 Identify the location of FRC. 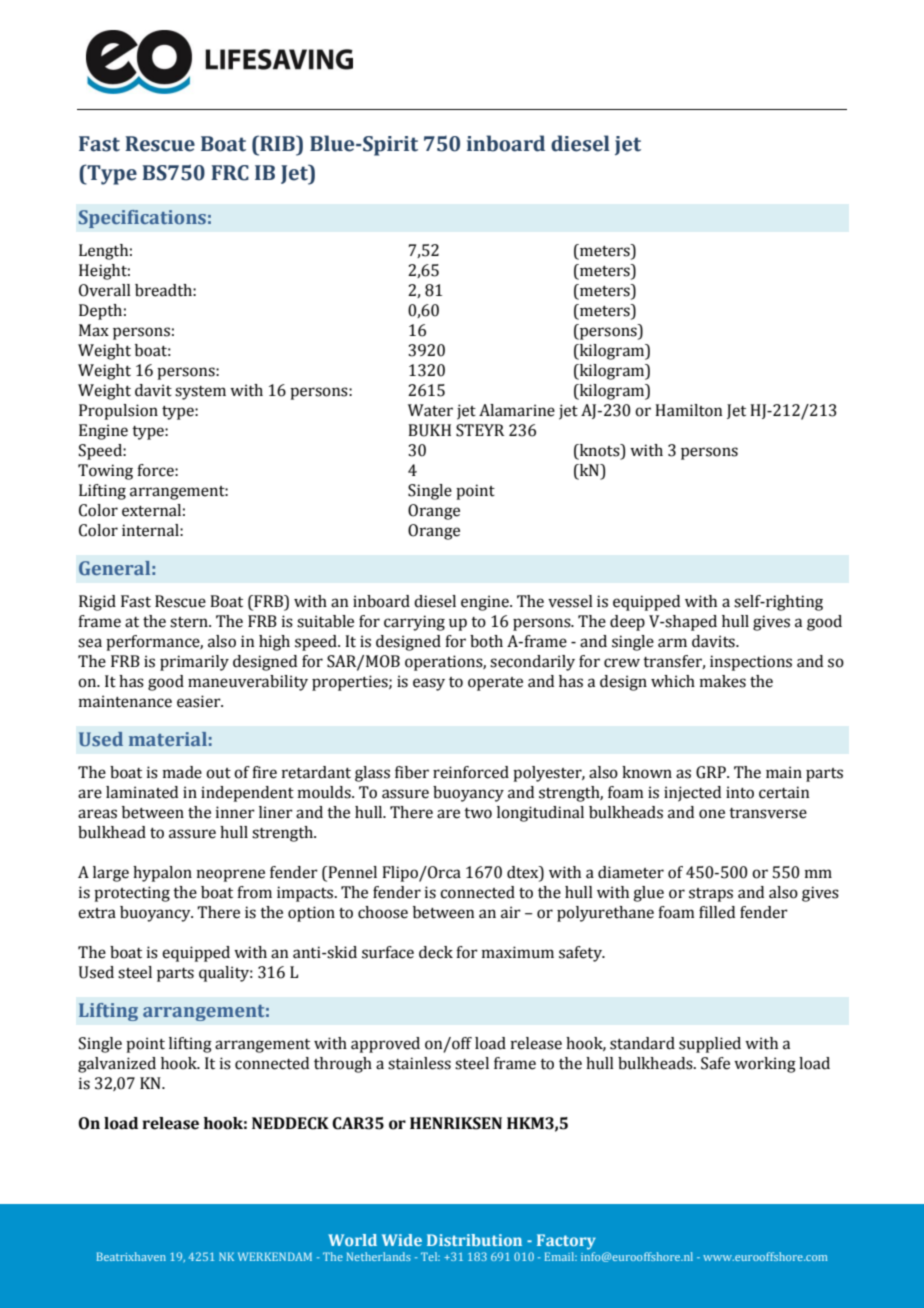
(230, 173).
